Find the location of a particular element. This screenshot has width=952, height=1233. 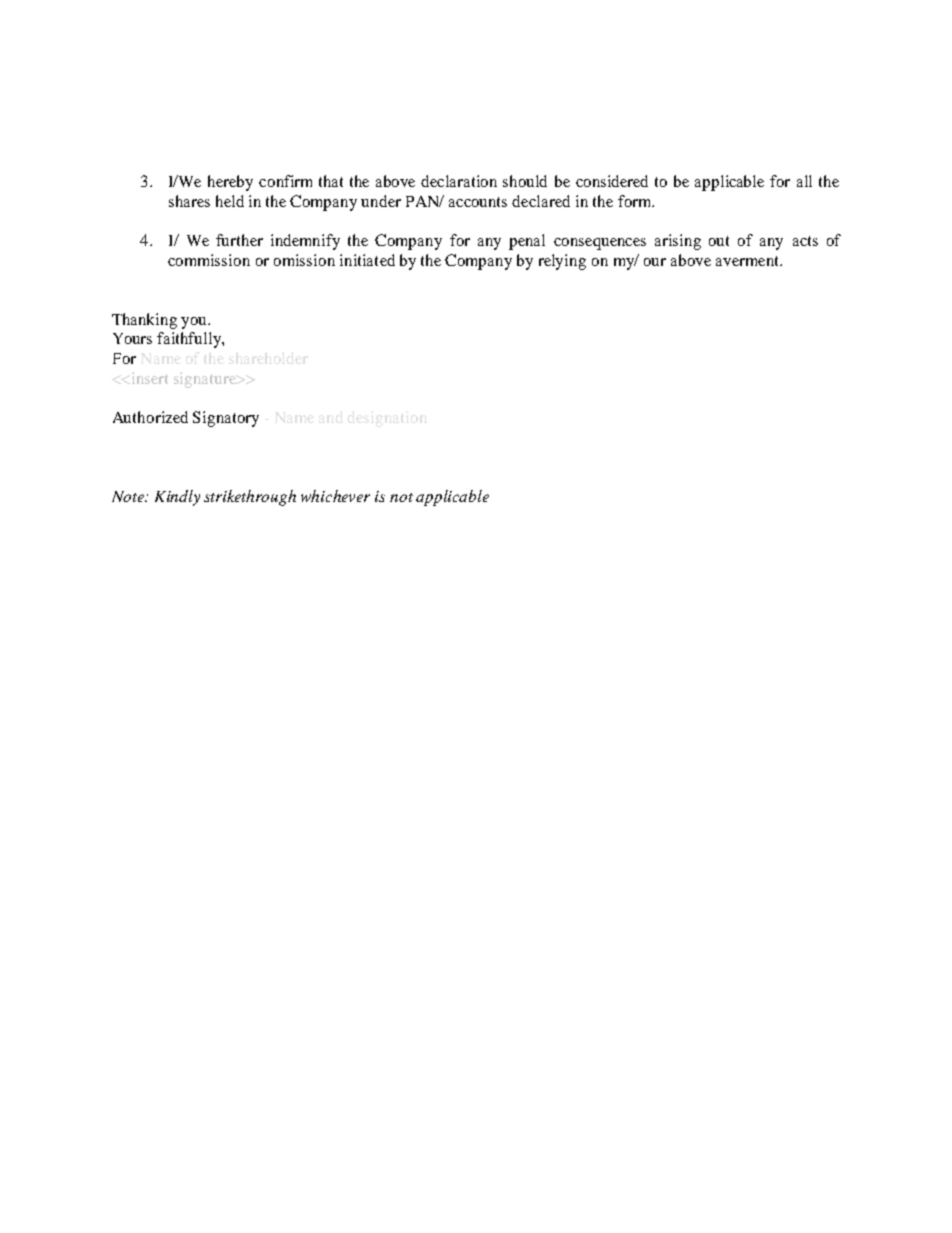

hereby is located at coordinates (230, 183).
